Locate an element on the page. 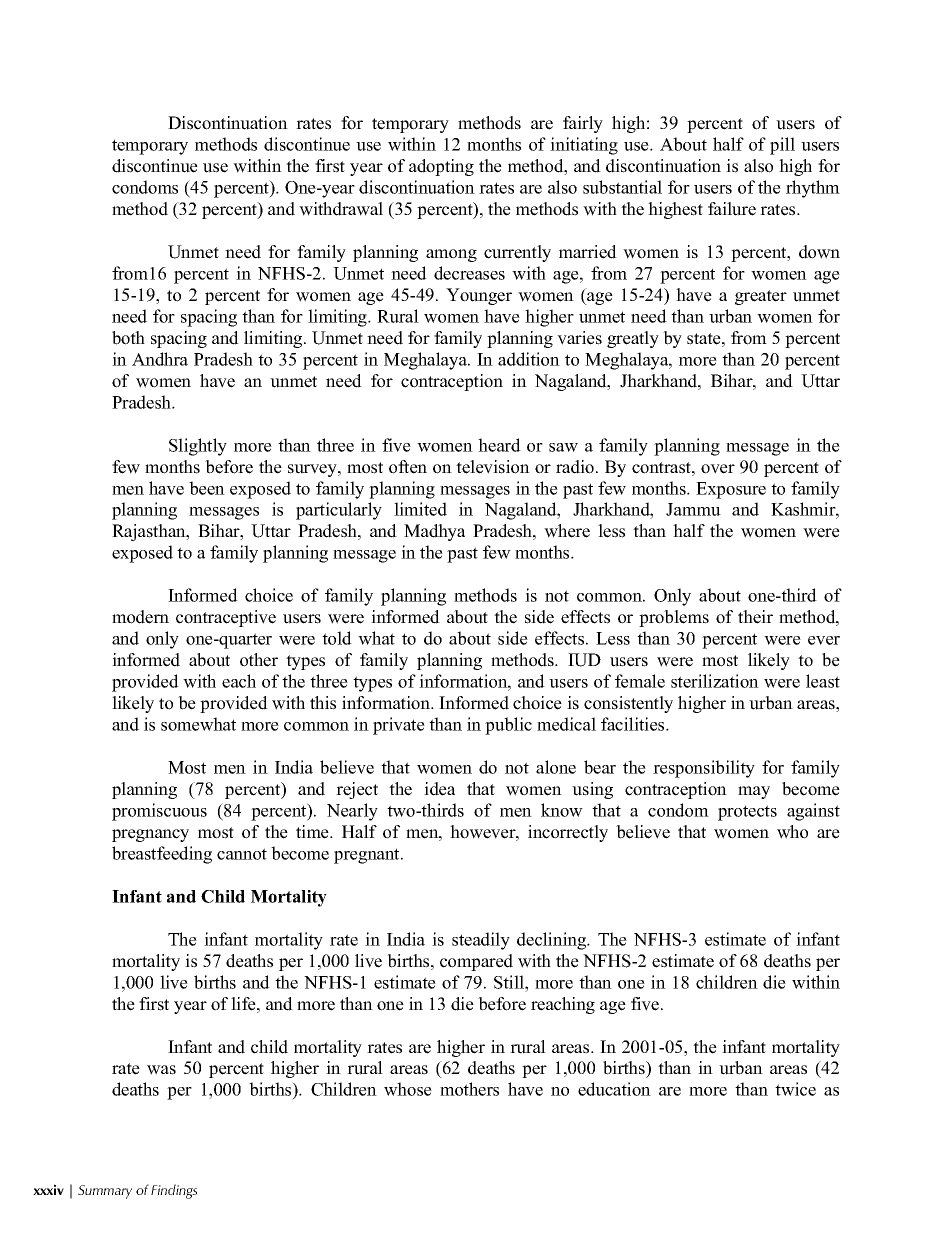  contraceptive is located at coordinates (226, 618).
